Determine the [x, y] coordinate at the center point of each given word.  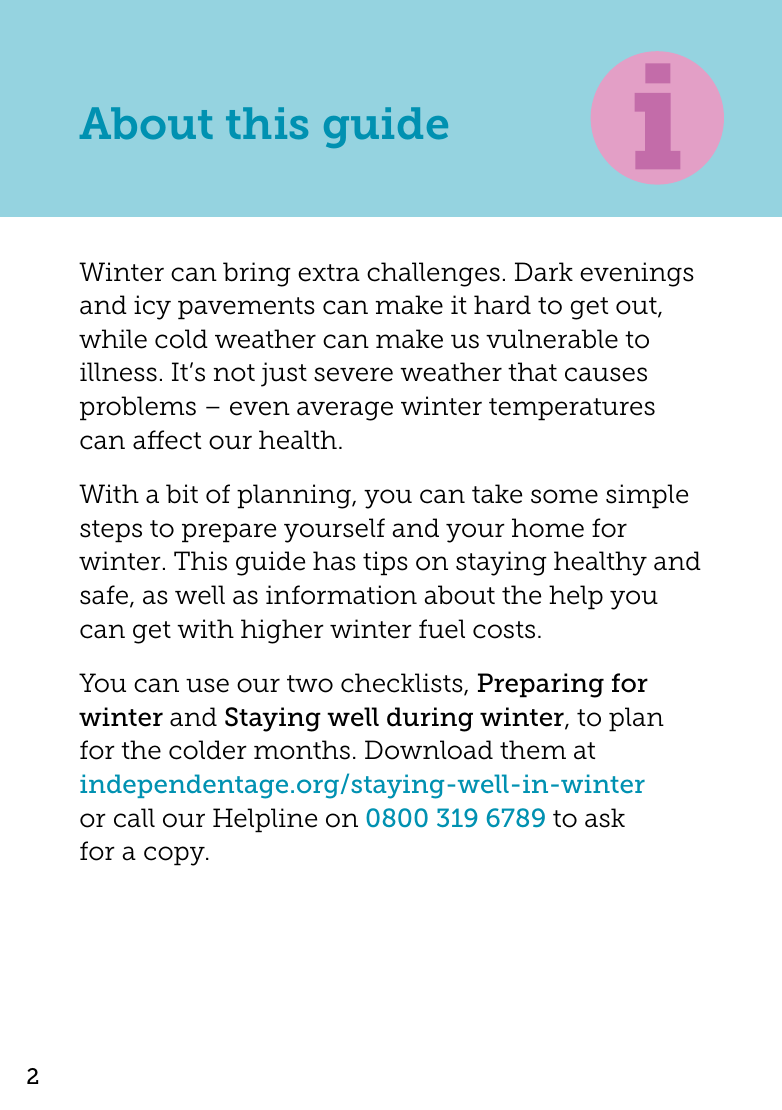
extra [329, 273]
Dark [544, 272]
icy [152, 307]
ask [605, 818]
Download [429, 750]
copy [175, 856]
